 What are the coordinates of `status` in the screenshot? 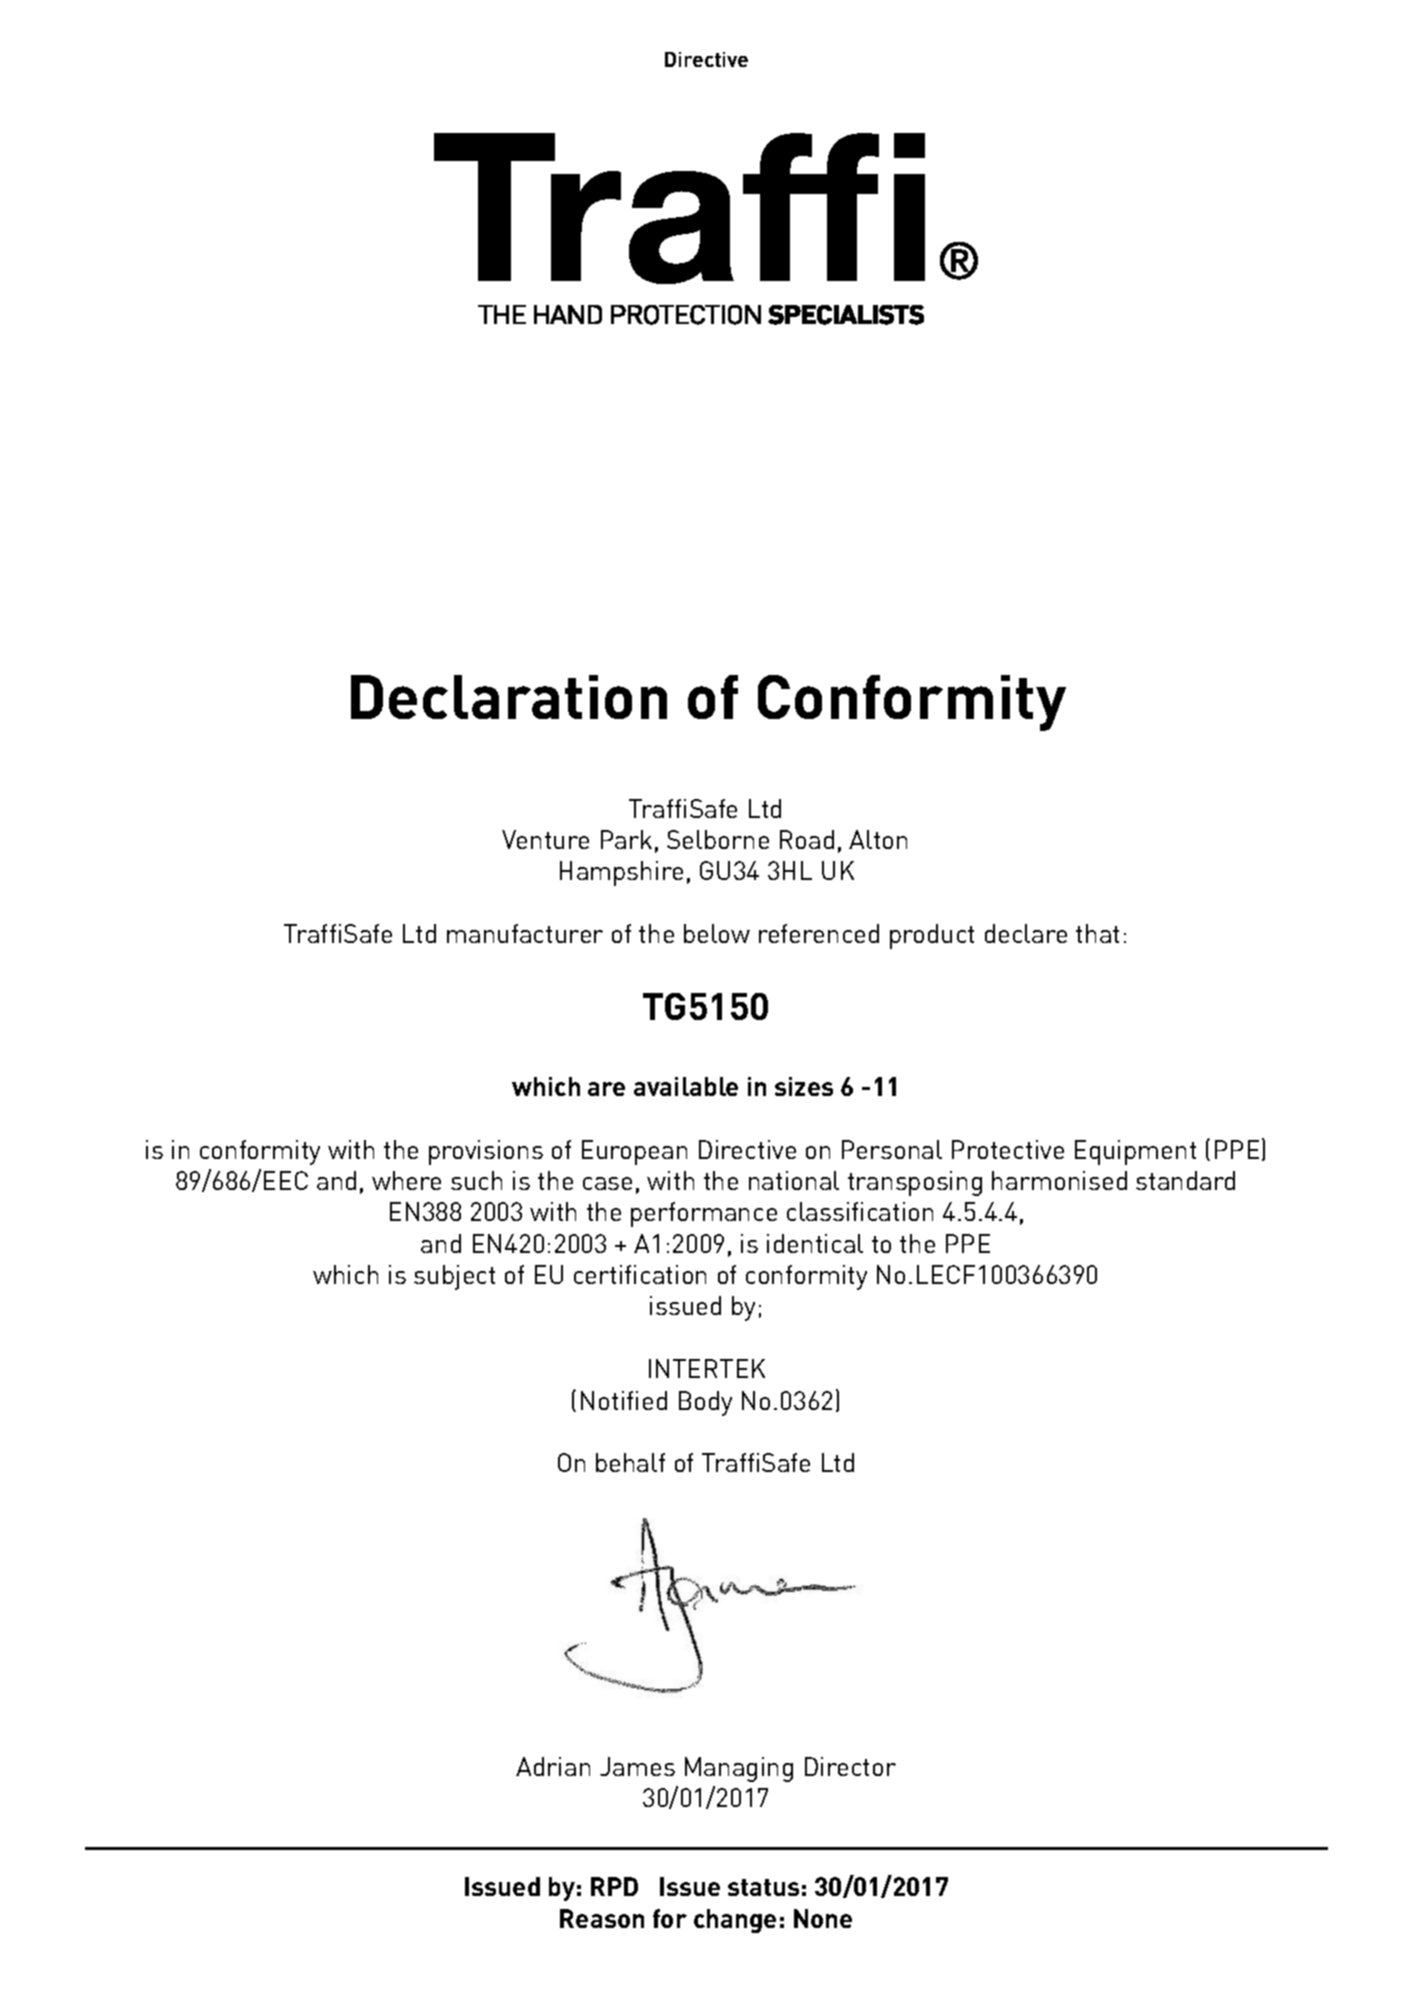 It's located at (763, 1887).
